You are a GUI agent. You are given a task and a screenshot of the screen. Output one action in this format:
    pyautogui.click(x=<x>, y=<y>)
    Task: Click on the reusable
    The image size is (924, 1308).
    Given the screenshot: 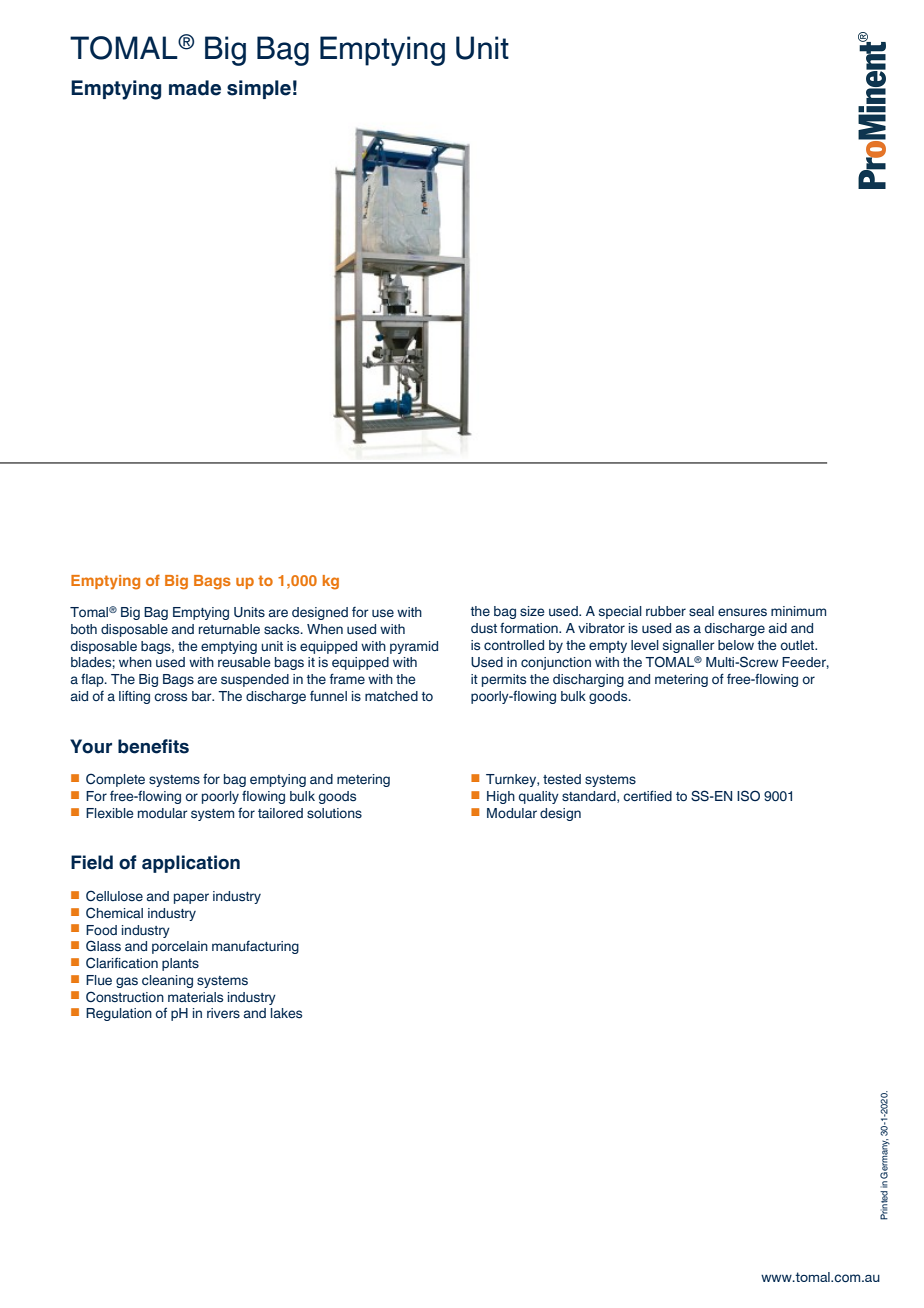 What is the action you would take?
    pyautogui.click(x=244, y=662)
